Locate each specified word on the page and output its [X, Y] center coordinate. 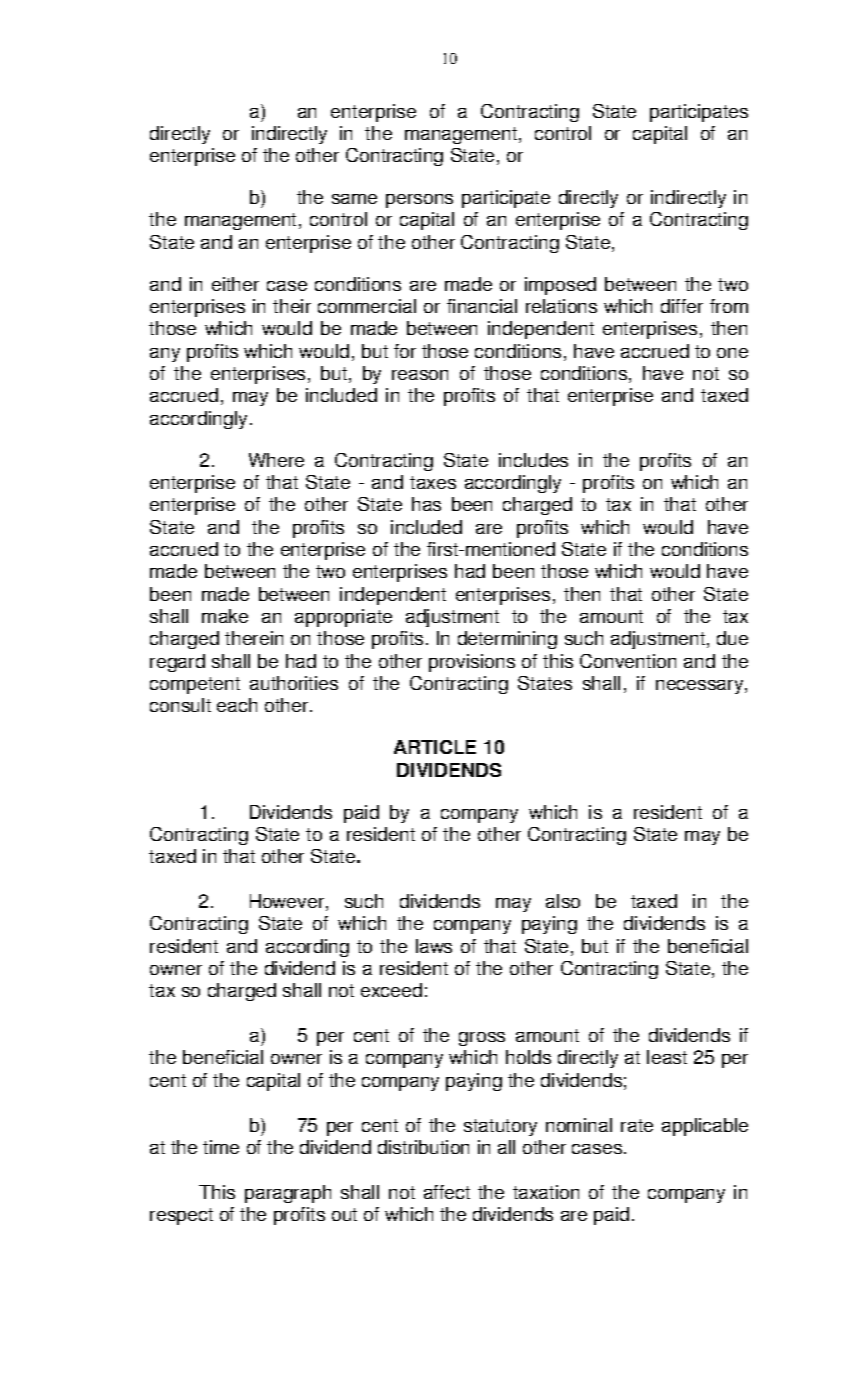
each [237, 705]
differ [682, 306]
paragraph [288, 1194]
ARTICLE [435, 747]
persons [419, 201]
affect [447, 1192]
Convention [628, 661]
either [235, 284]
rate [637, 1125]
